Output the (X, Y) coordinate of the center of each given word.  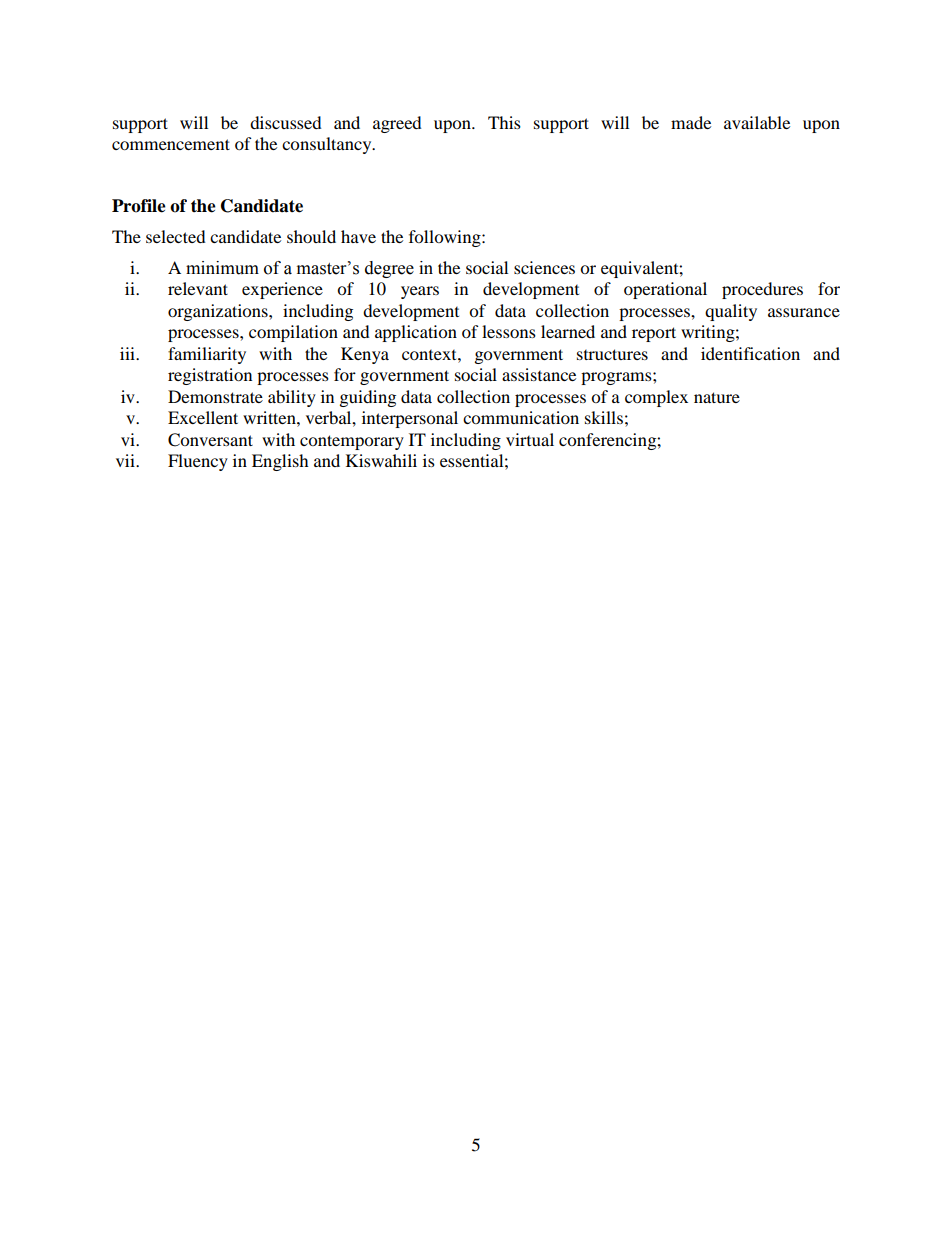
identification (750, 353)
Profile (139, 206)
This (504, 122)
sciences (544, 267)
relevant (198, 288)
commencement (171, 144)
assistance (539, 374)
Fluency (198, 462)
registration (210, 376)
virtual (530, 439)
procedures (762, 290)
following (446, 238)
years (420, 292)
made (691, 122)
